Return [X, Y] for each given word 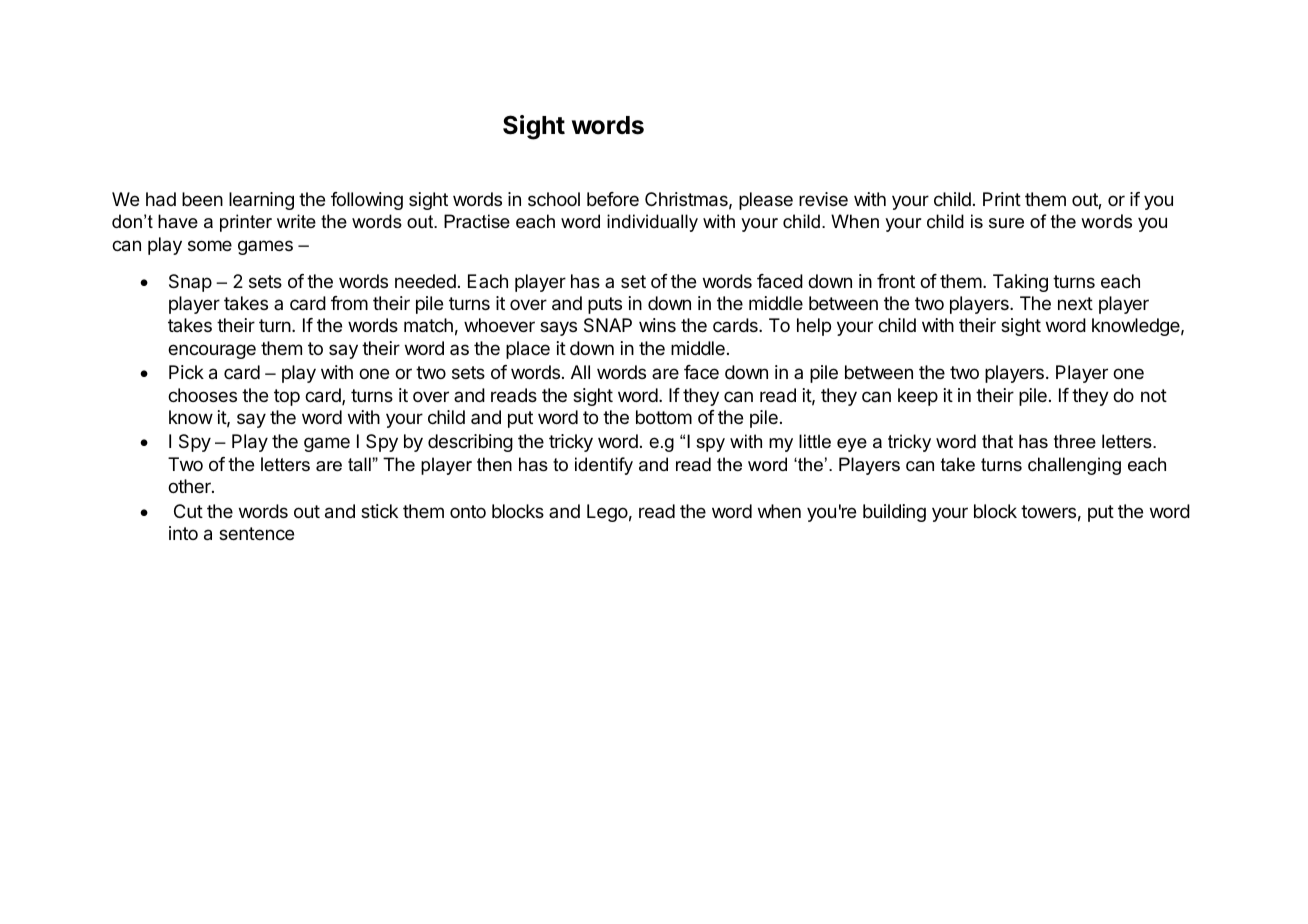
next [1075, 303]
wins [657, 325]
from [349, 303]
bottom [664, 417]
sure [1006, 223]
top [287, 397]
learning [261, 201]
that [997, 441]
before [613, 199]
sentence [256, 533]
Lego [607, 513]
